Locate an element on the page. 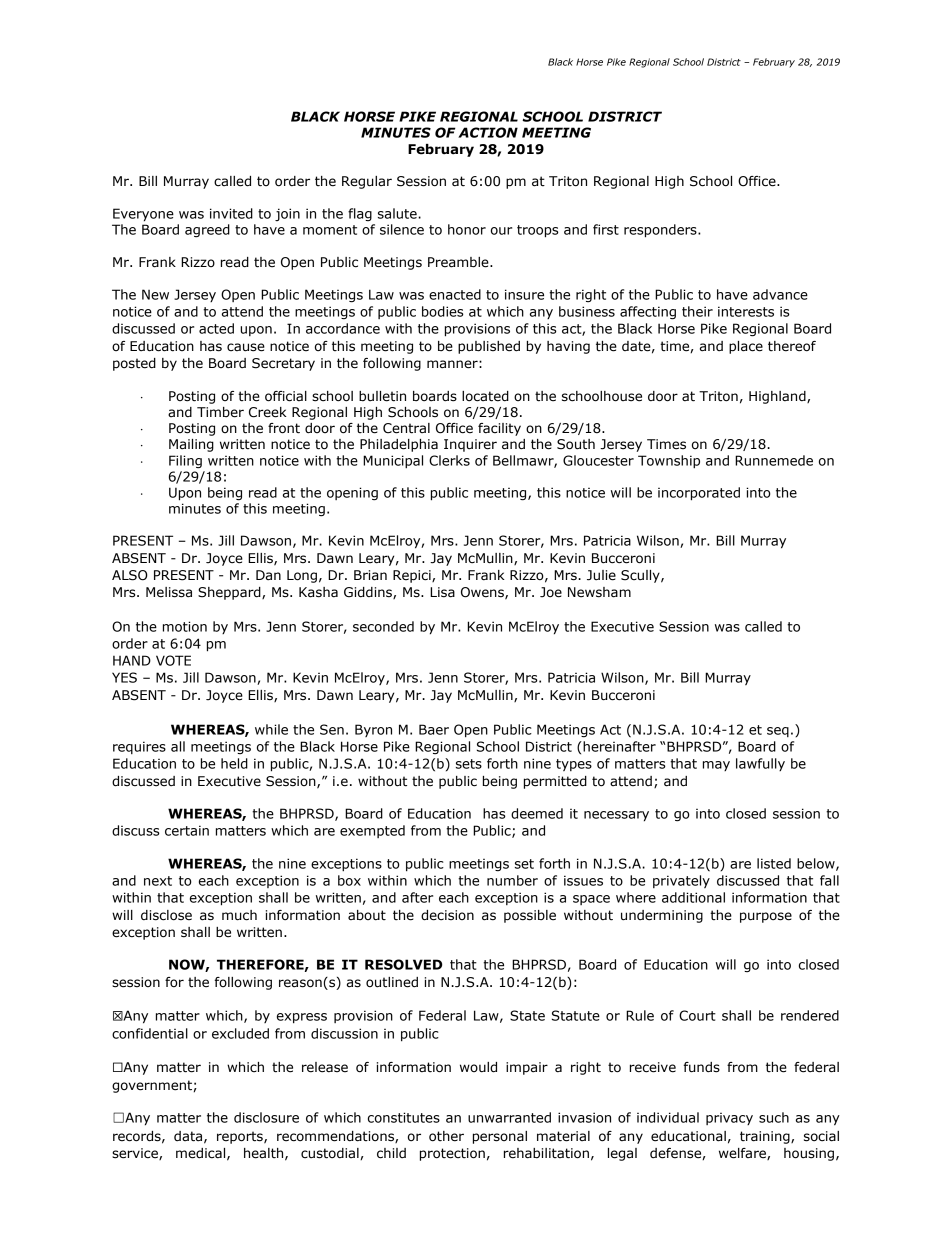 The width and height of the page is (952, 1233). disclosure is located at coordinates (266, 1117).
